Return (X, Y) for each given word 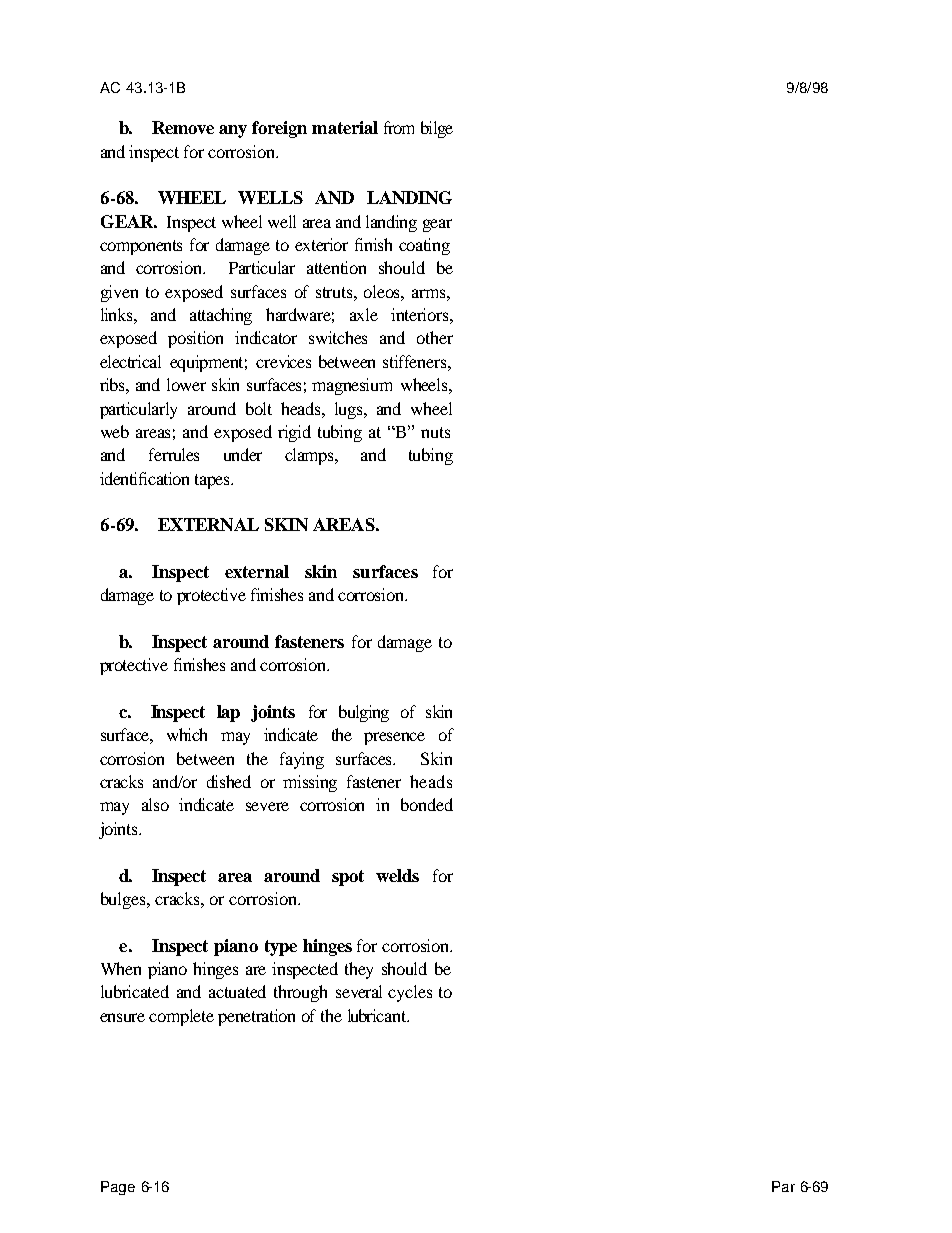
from (399, 127)
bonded (427, 804)
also (155, 804)
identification (144, 478)
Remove (183, 127)
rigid (294, 433)
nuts (435, 432)
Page (118, 1188)
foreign (279, 129)
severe (267, 806)
